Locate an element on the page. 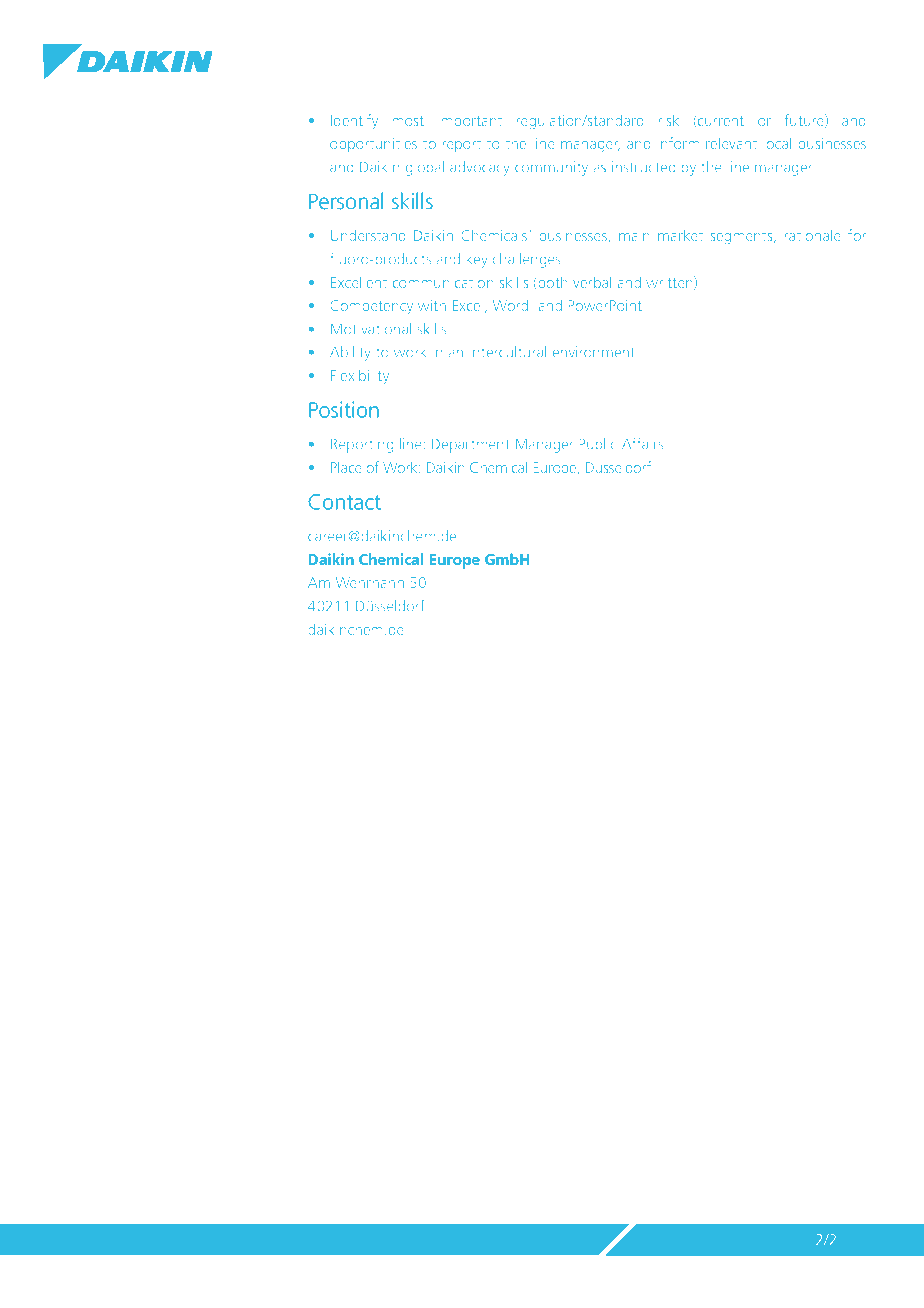  risk is located at coordinates (668, 120).
